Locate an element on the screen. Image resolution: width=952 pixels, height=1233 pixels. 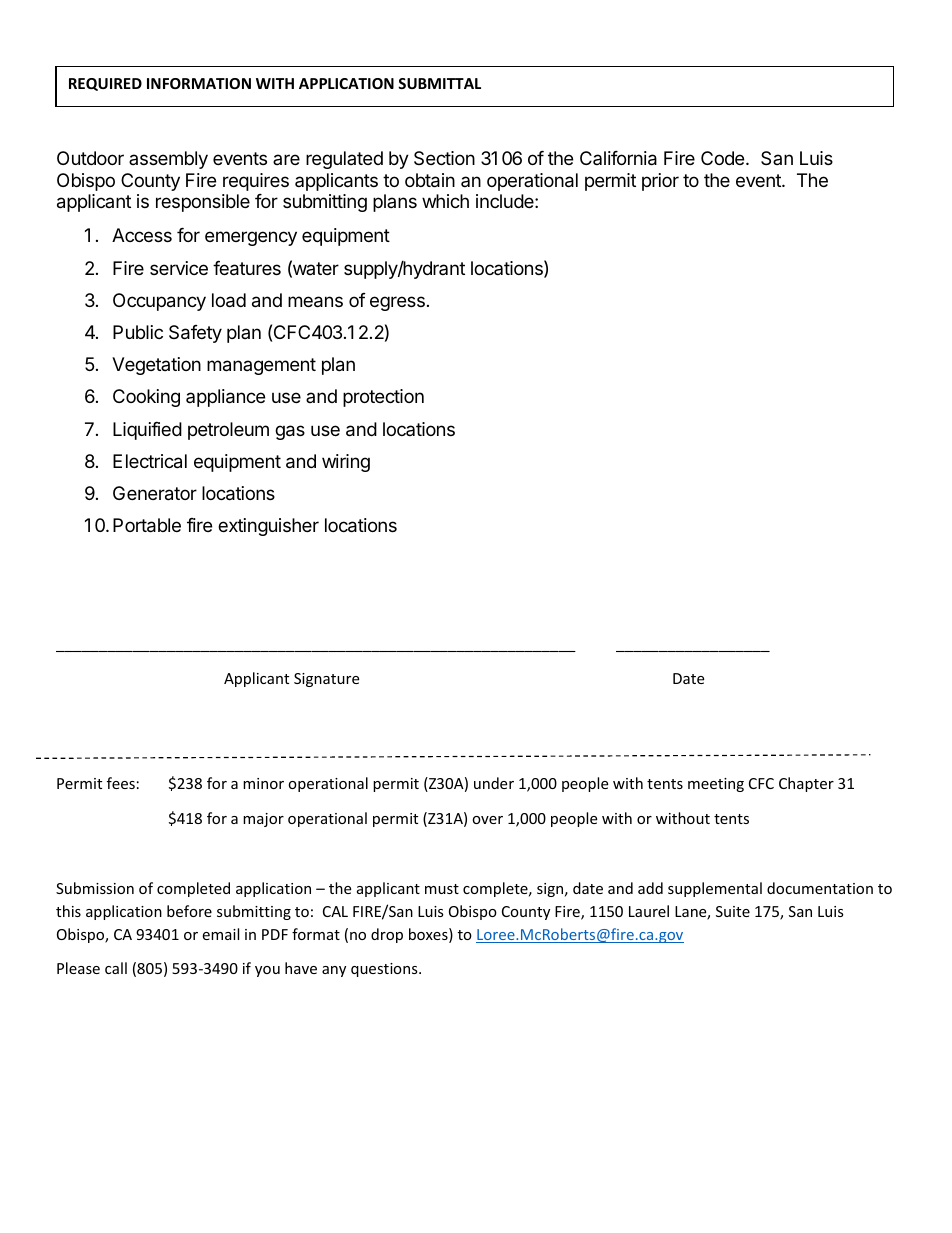
Generator is located at coordinates (155, 493).
